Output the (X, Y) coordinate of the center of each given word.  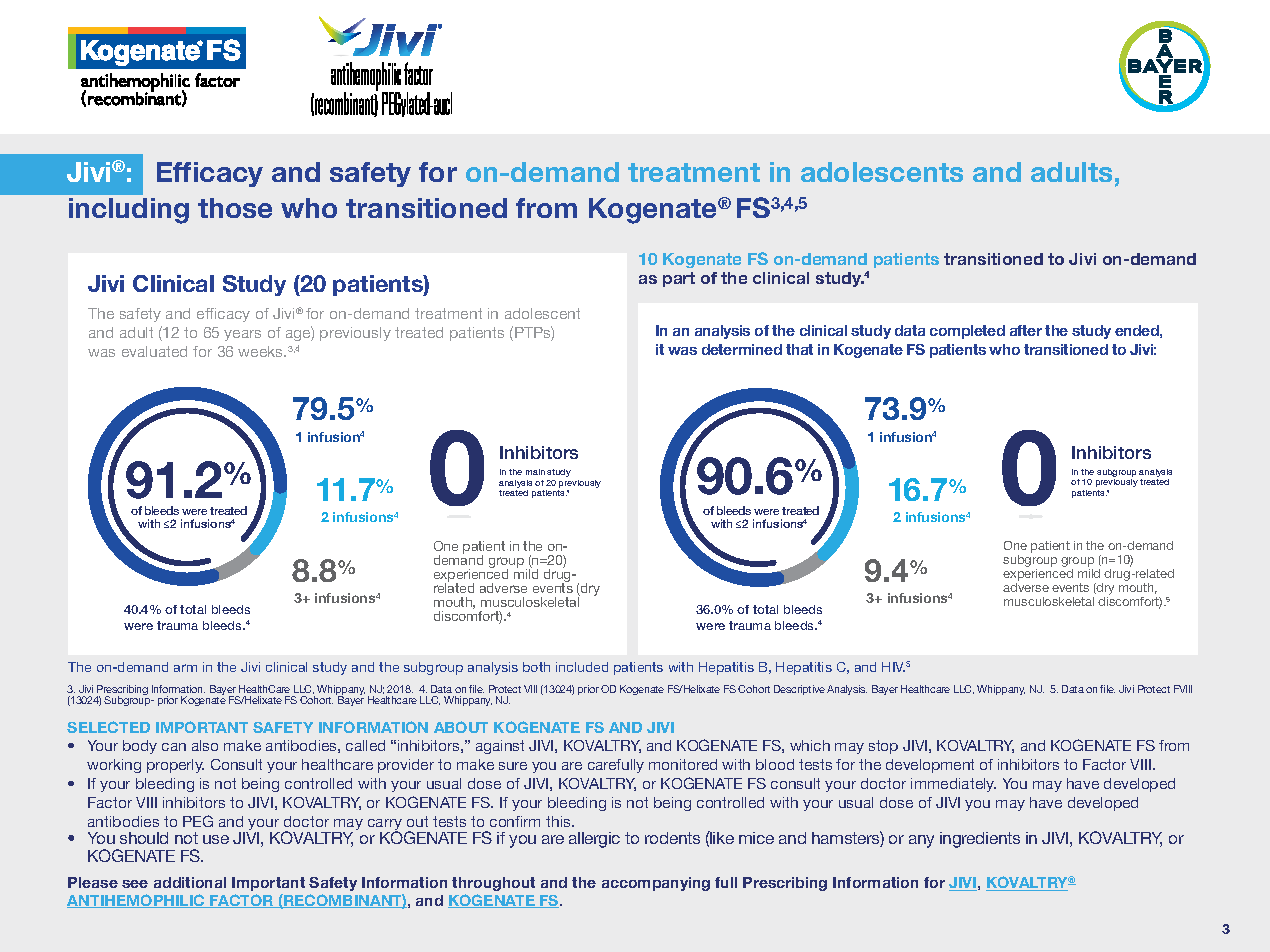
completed (967, 332)
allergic (594, 840)
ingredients (980, 840)
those (235, 208)
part (679, 279)
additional (190, 882)
